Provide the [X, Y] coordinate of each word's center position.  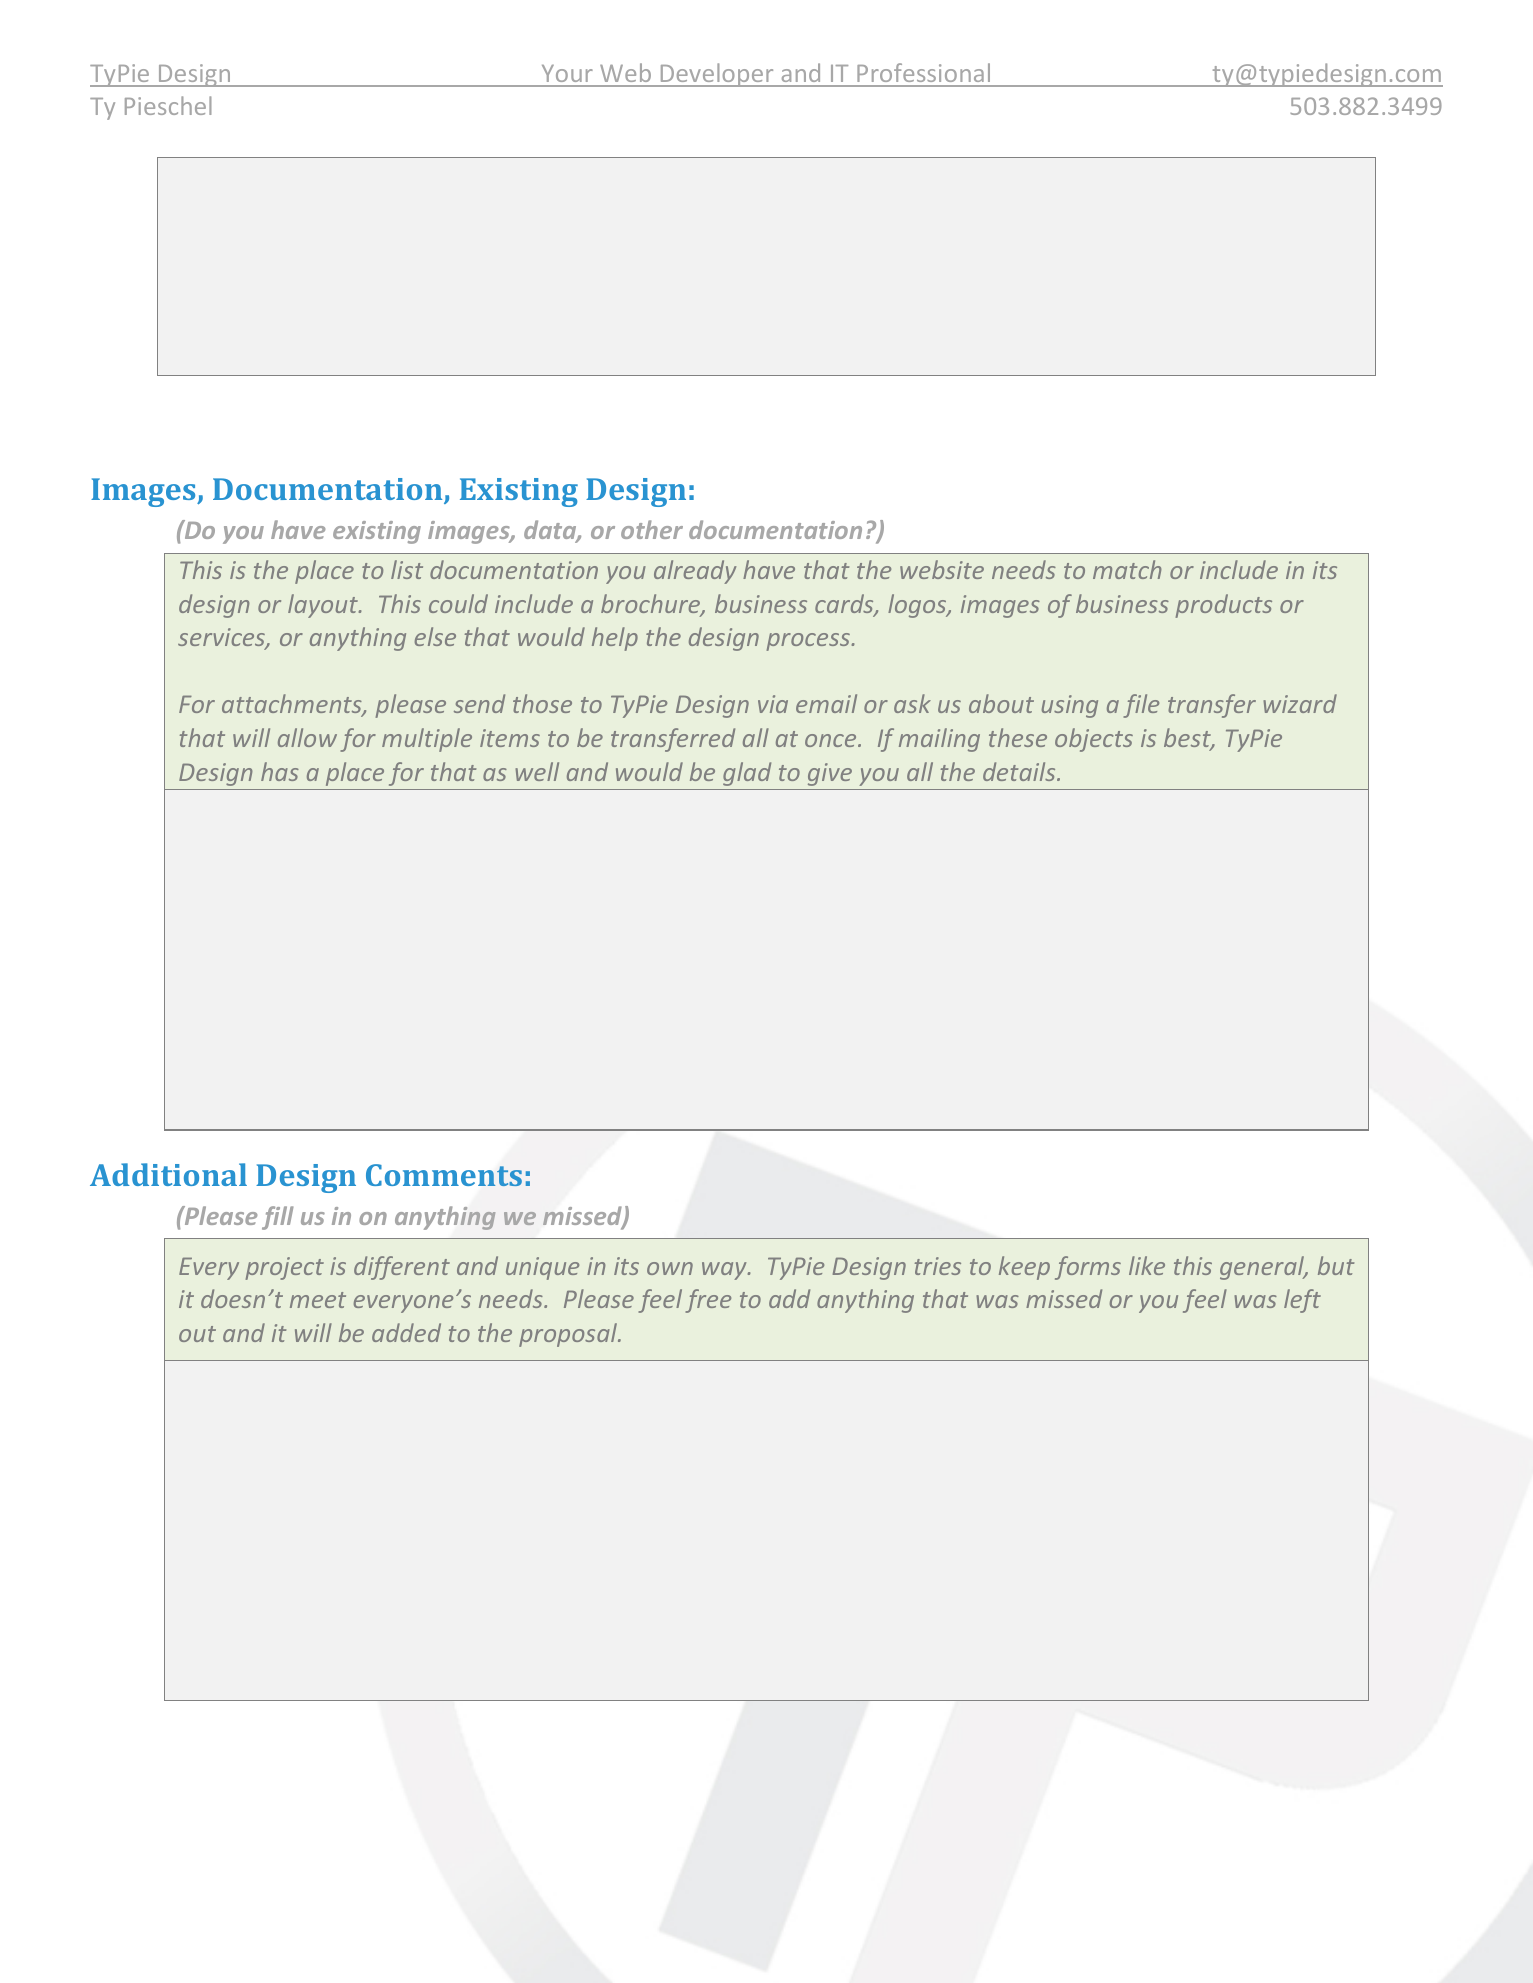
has [280, 771]
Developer [717, 75]
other [652, 529]
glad [747, 774]
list [407, 569]
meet [318, 1300]
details [1020, 771]
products [1223, 606]
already [695, 572]
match [1127, 569]
